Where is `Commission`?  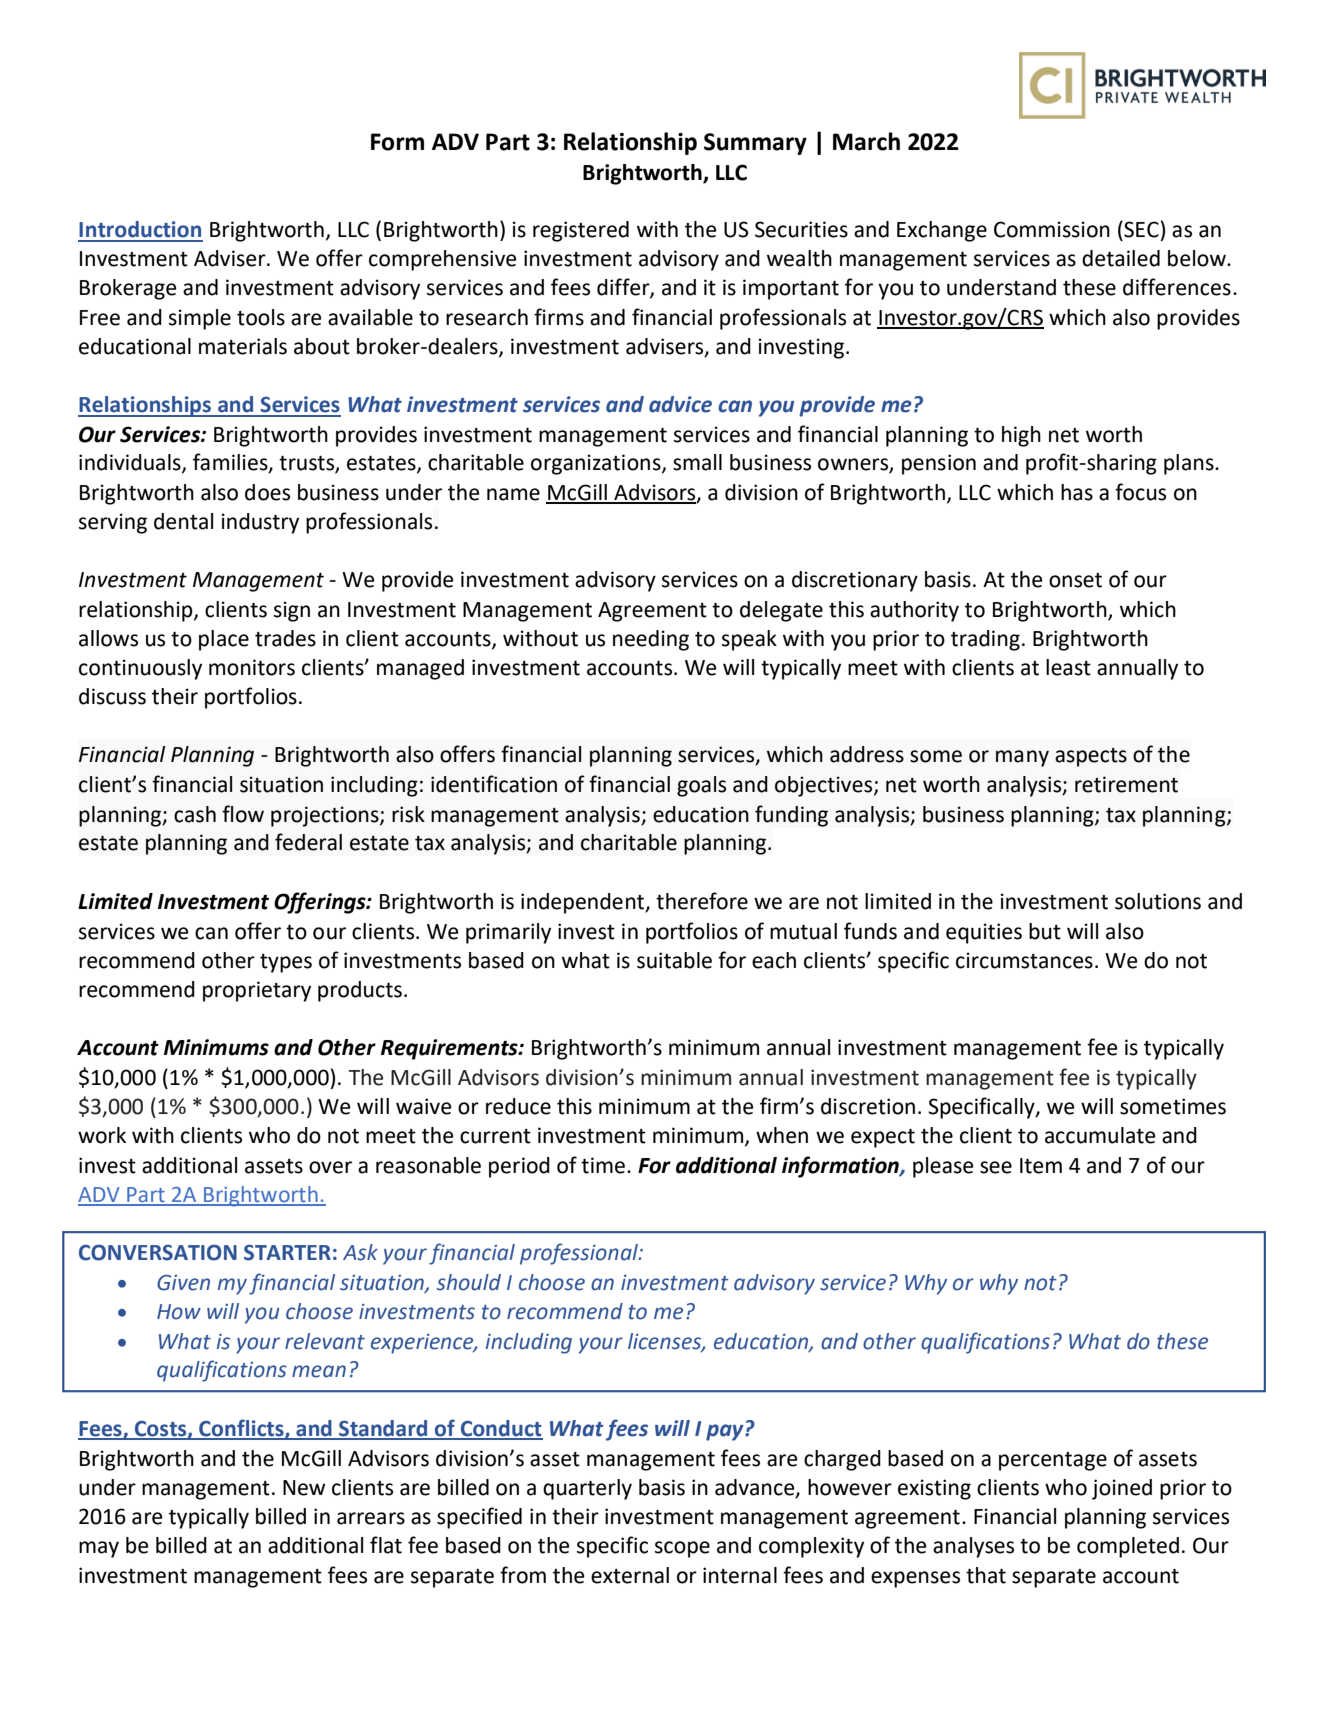 Commission is located at coordinates (1052, 229).
